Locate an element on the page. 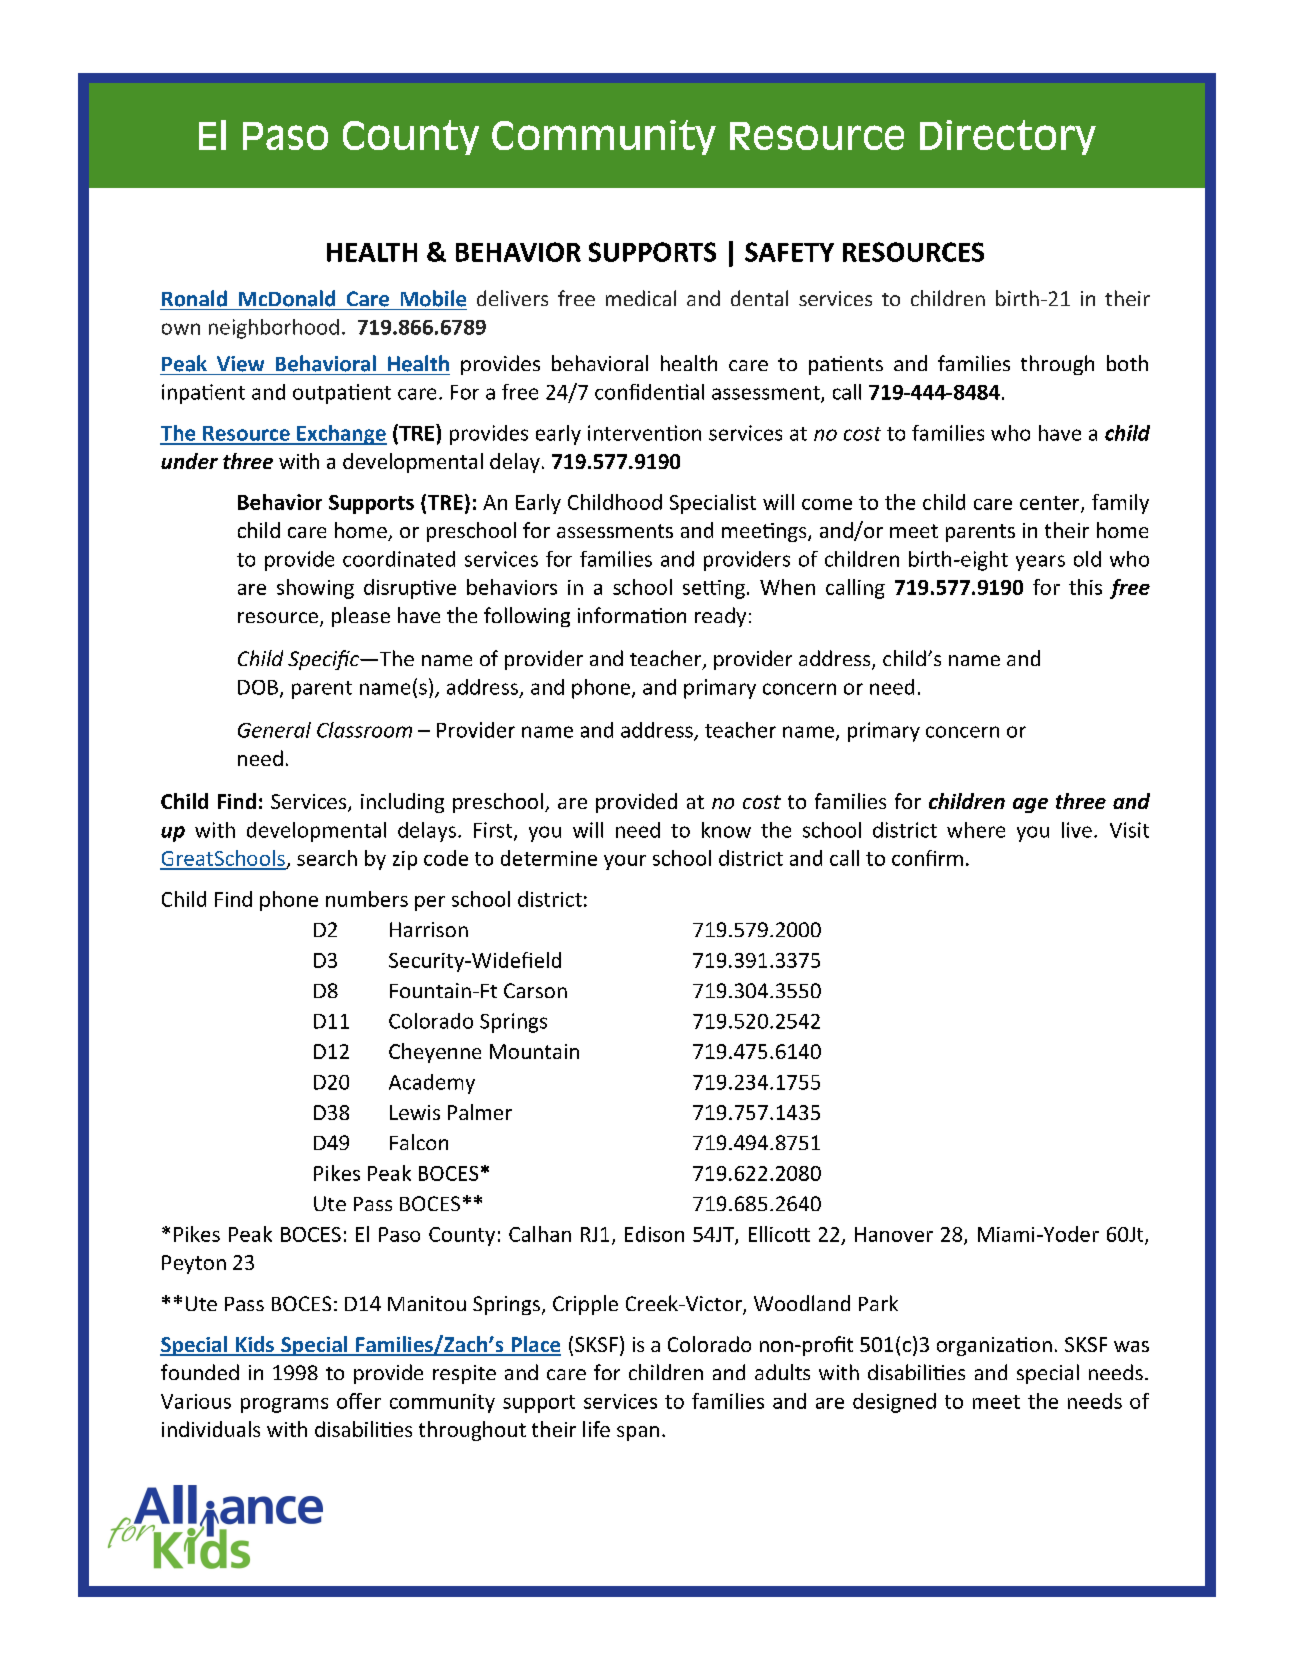  General is located at coordinates (274, 730).
